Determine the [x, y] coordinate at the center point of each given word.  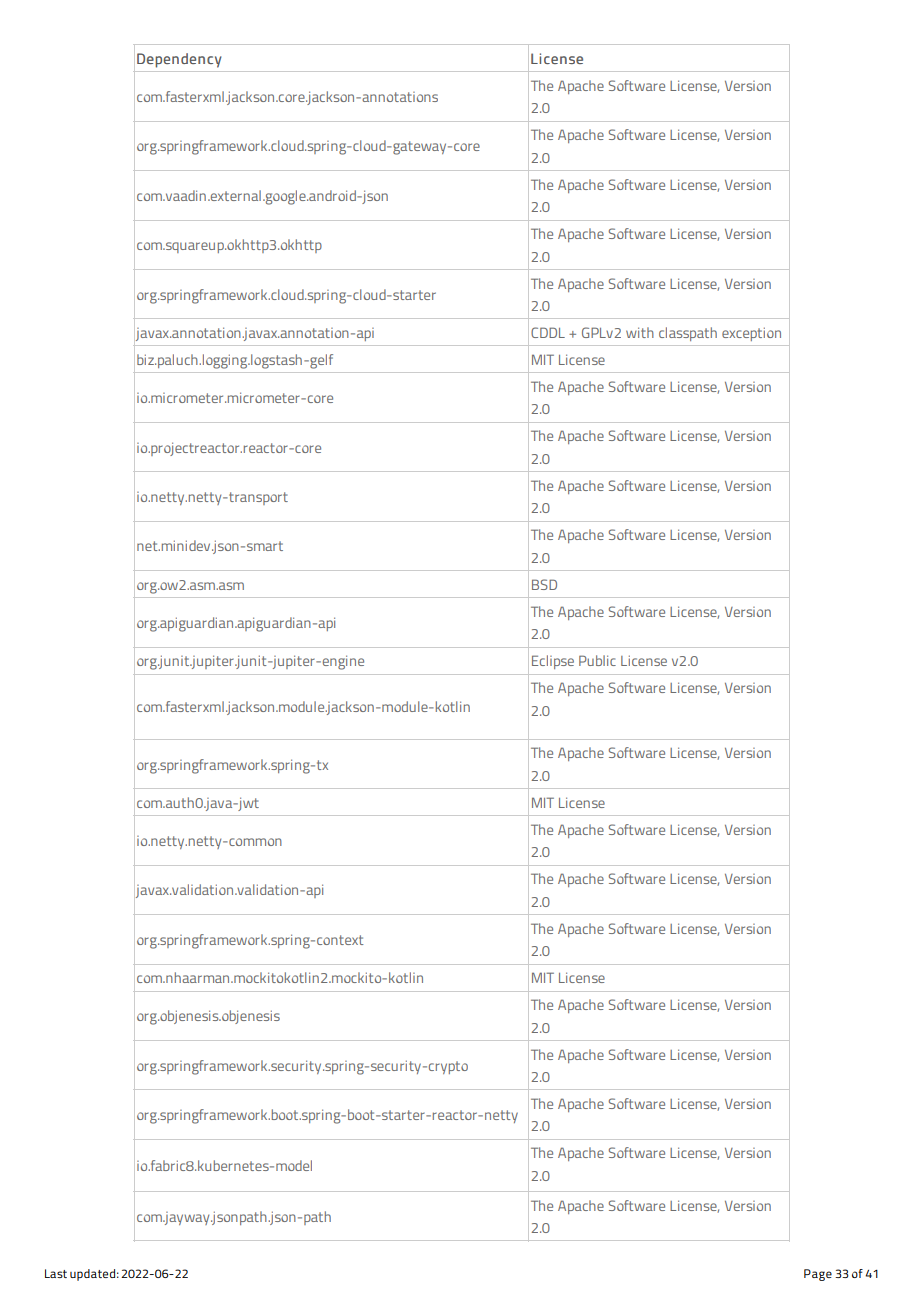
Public [597, 660]
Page [818, 1275]
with [640, 332]
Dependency [179, 60]
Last [56, 1273]
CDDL [548, 332]
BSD [544, 584]
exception [751, 334]
